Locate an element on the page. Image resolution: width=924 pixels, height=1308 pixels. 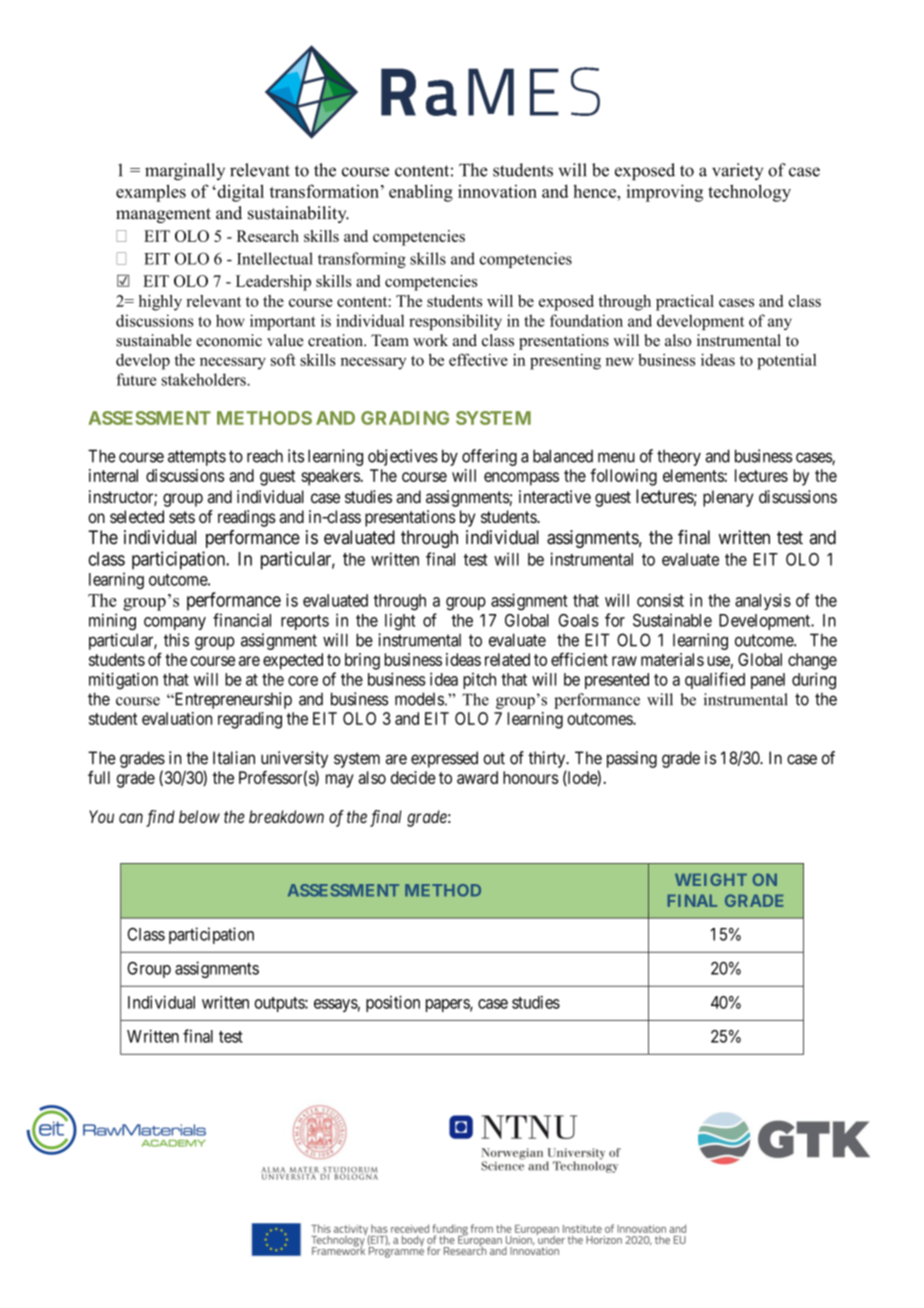
analysis is located at coordinates (763, 601).
